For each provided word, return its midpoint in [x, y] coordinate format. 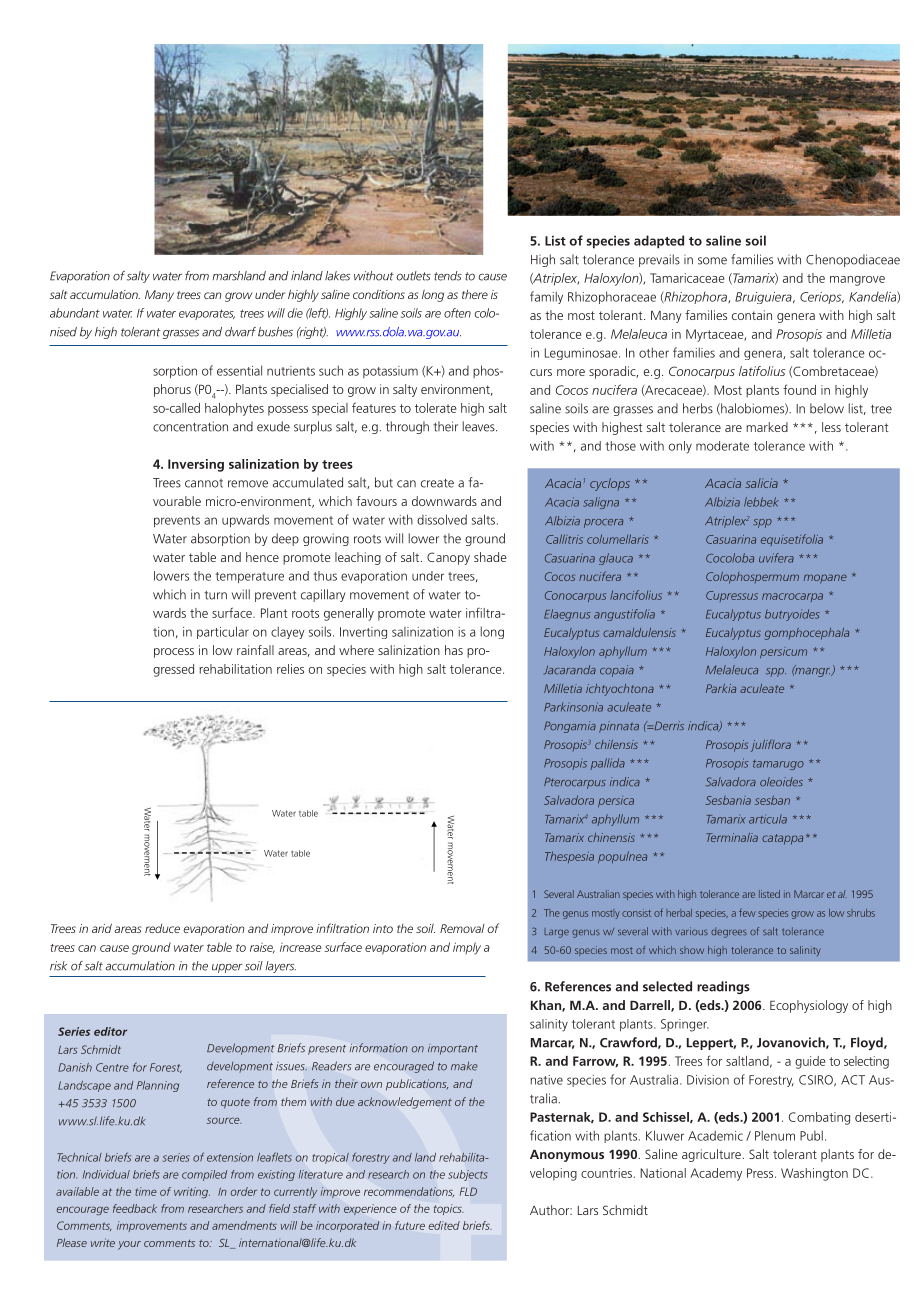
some [712, 261]
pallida [608, 764]
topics [449, 1209]
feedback [135, 1208]
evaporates [207, 314]
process [174, 653]
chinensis [611, 837]
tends [448, 276]
